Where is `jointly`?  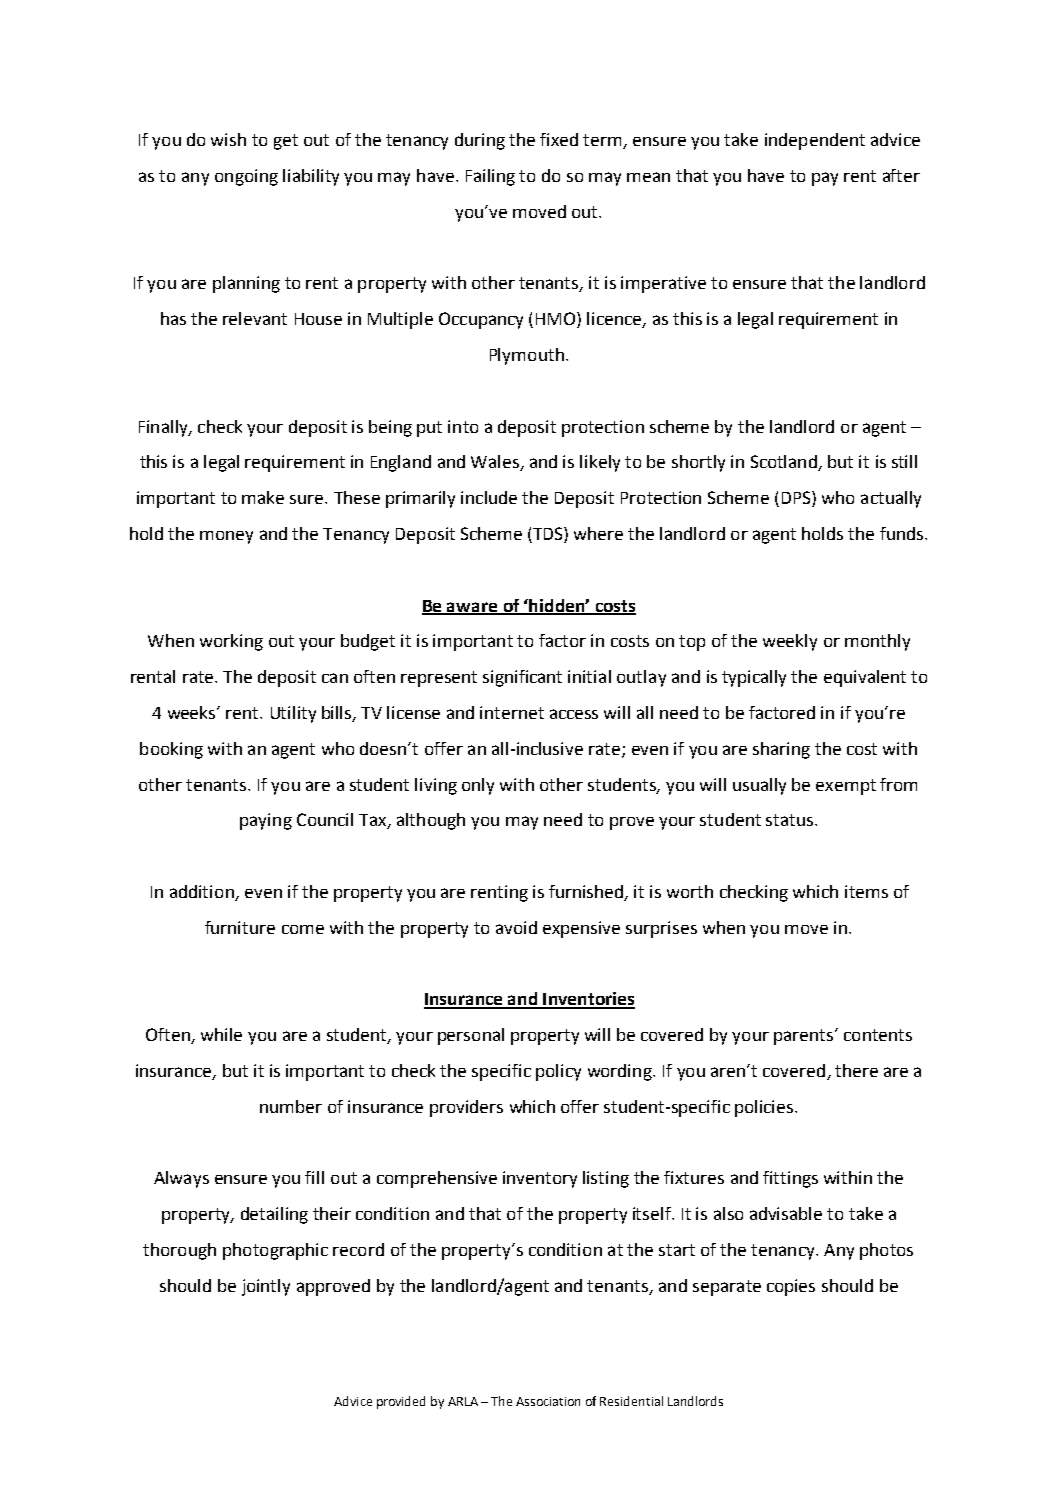
jointly is located at coordinates (266, 1287).
